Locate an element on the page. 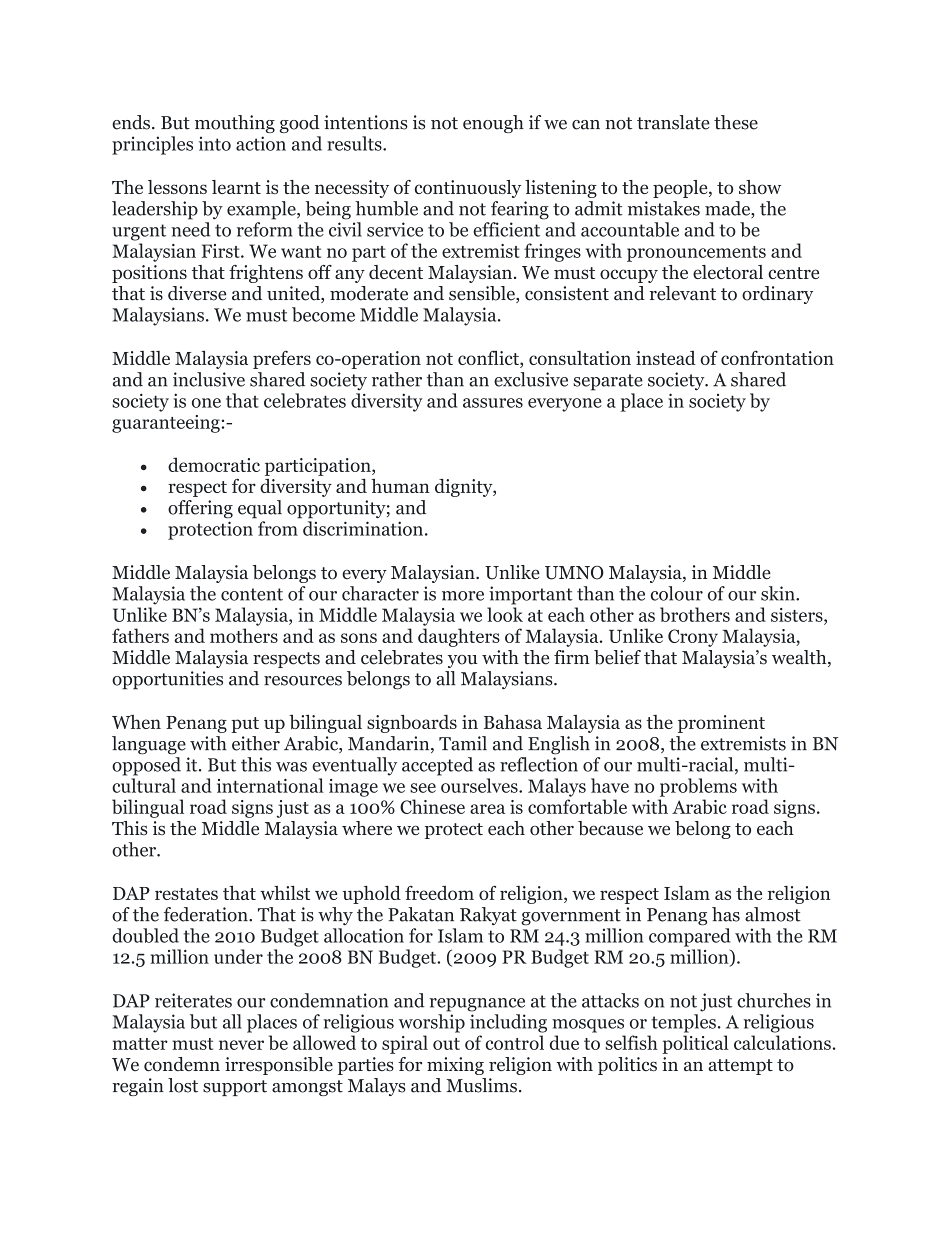  instead is located at coordinates (666, 358).
